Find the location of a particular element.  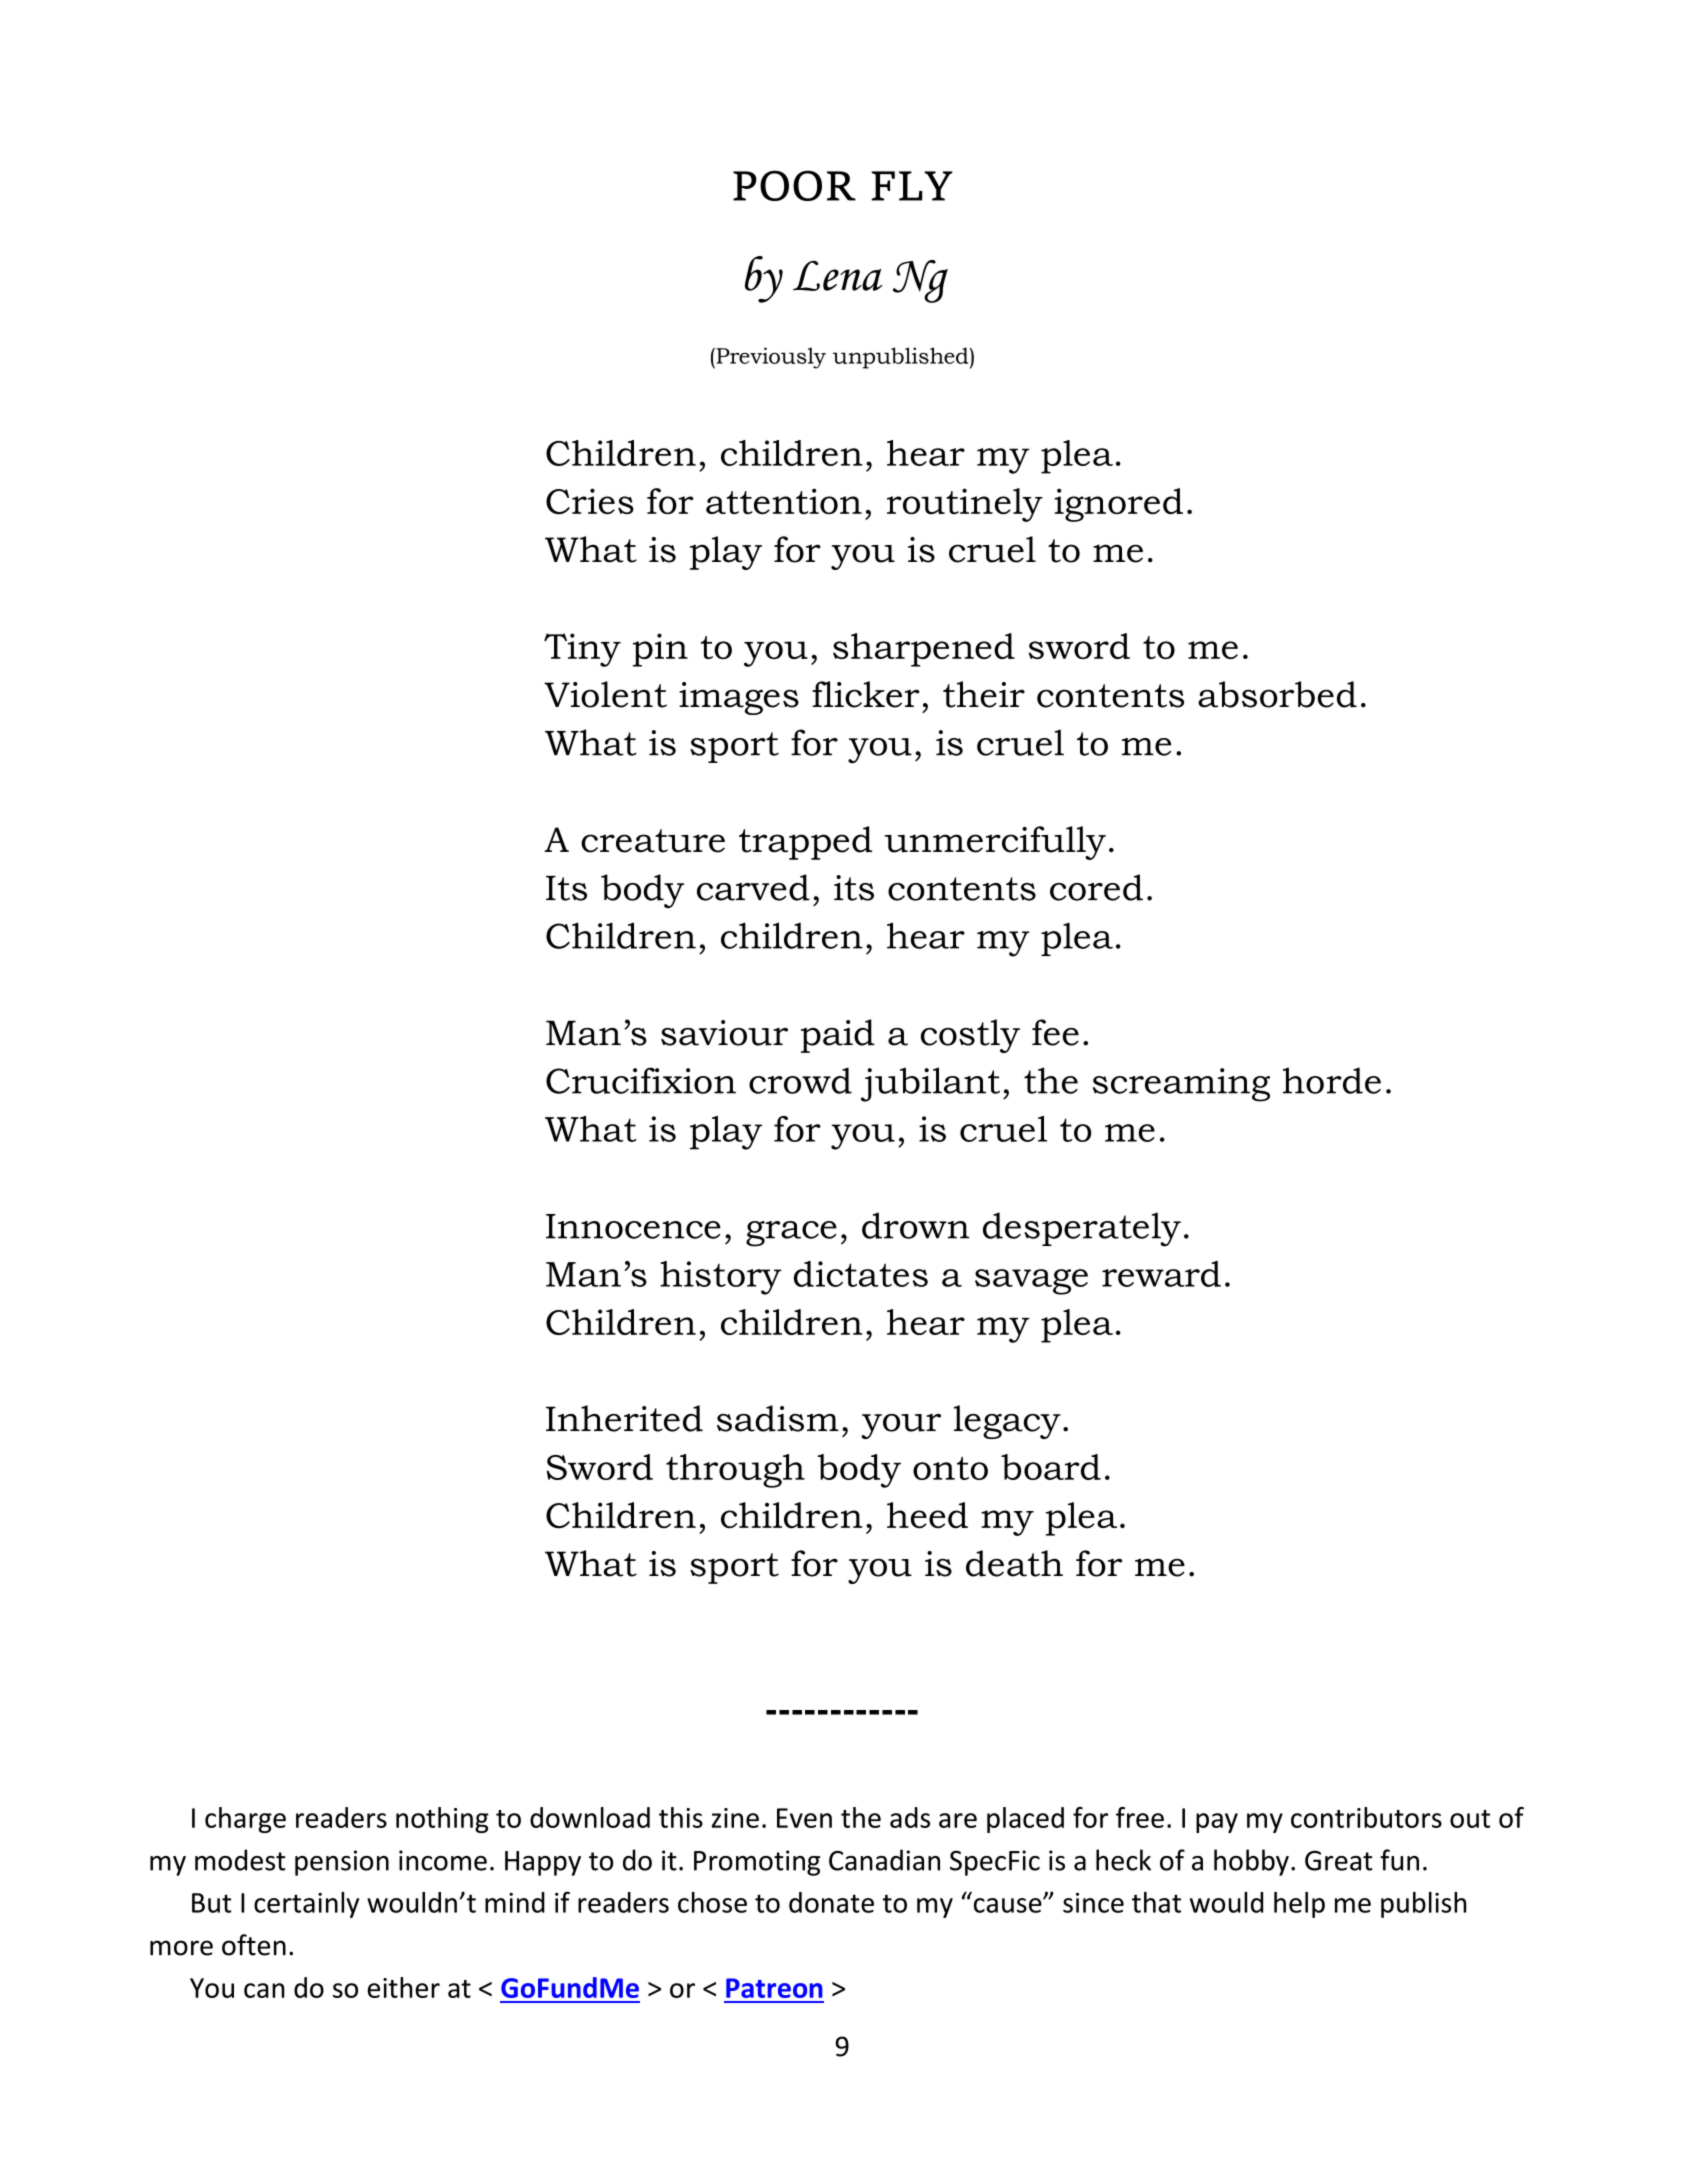

FLY is located at coordinates (912, 186).
